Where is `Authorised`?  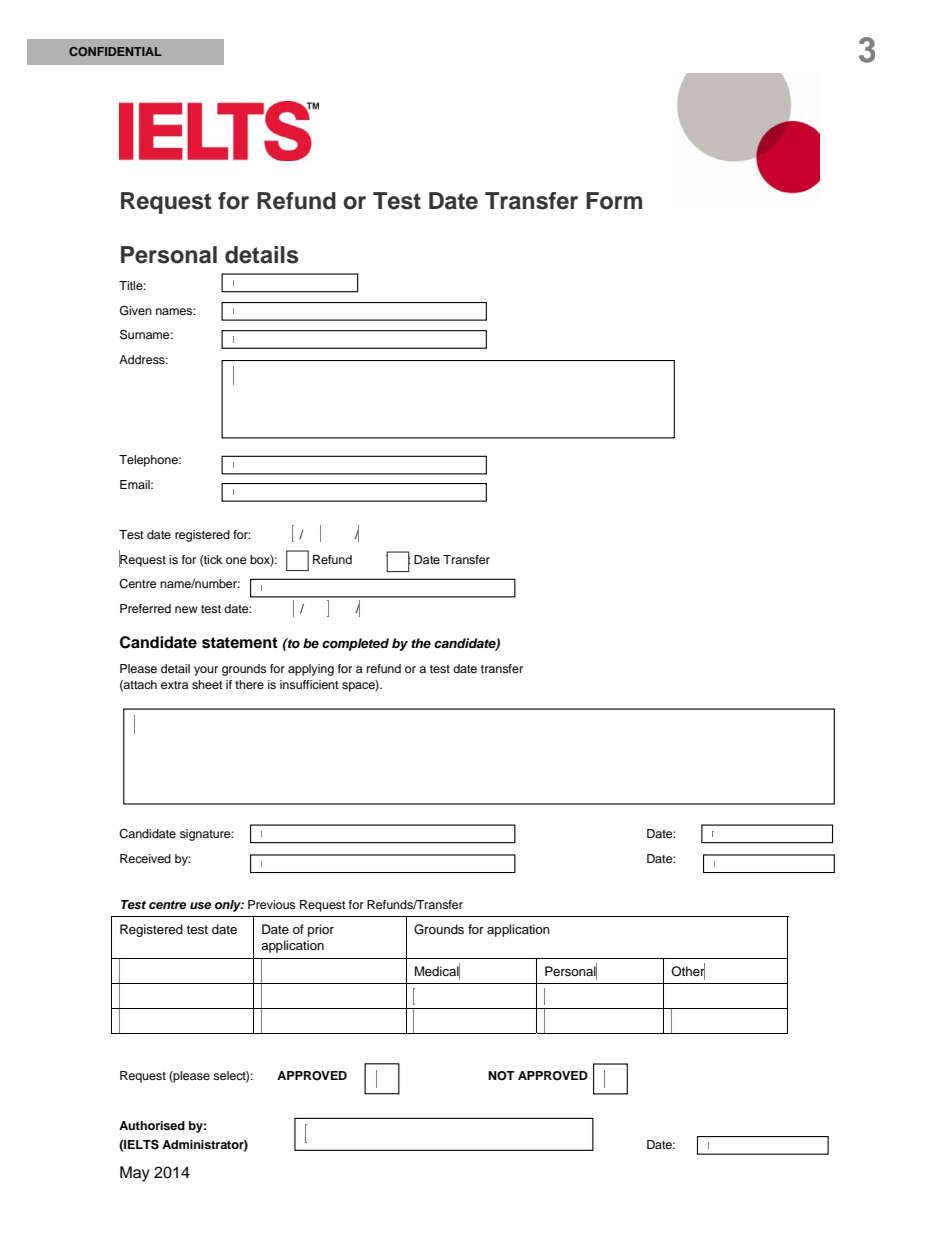 Authorised is located at coordinates (152, 1125).
